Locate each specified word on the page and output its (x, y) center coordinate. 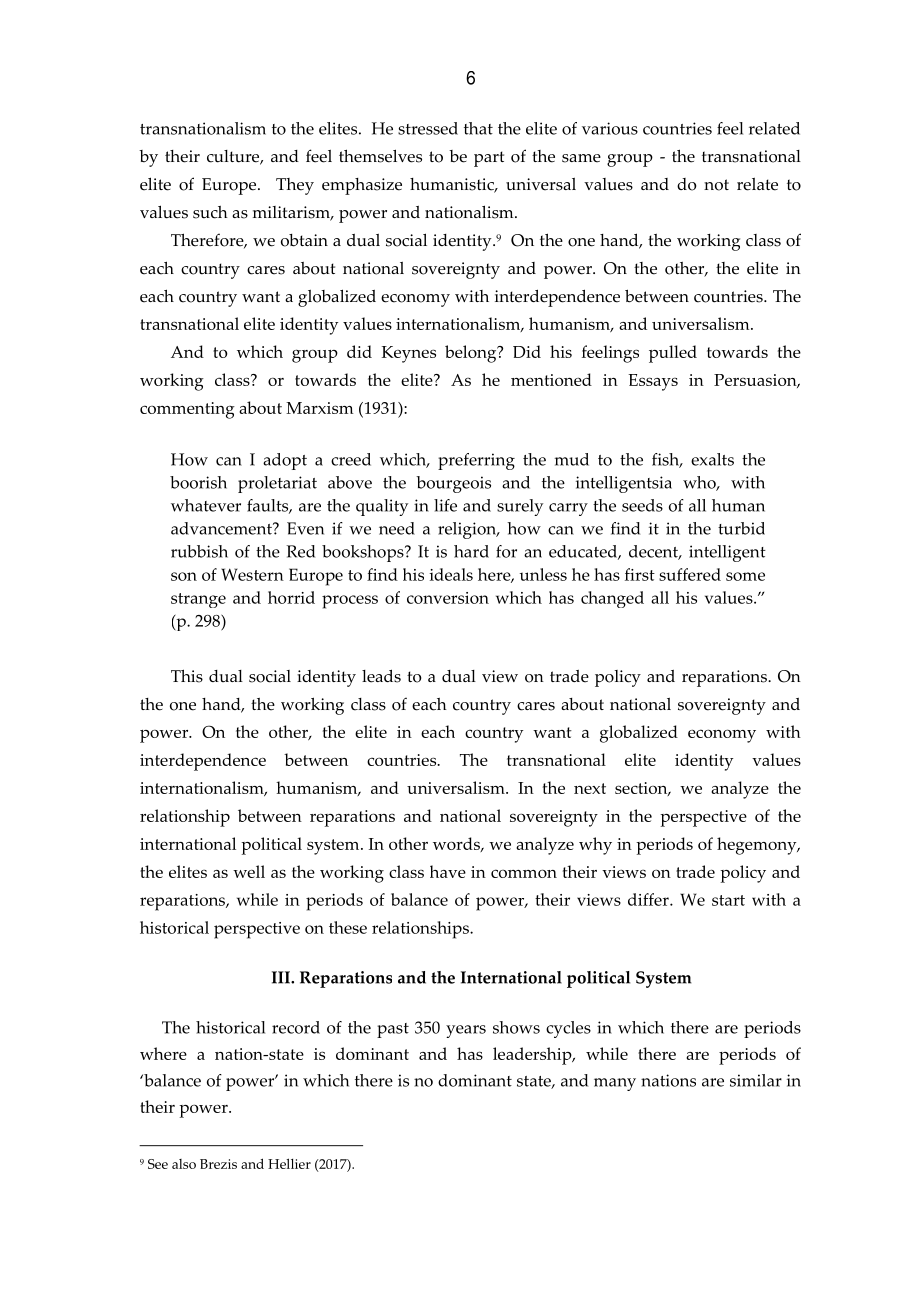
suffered (690, 574)
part (489, 159)
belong (472, 354)
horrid (291, 597)
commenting (187, 410)
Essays (653, 382)
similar (756, 1080)
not (716, 185)
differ (649, 899)
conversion (448, 598)
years (466, 1031)
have (448, 871)
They (295, 186)
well (249, 871)
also (184, 1164)
